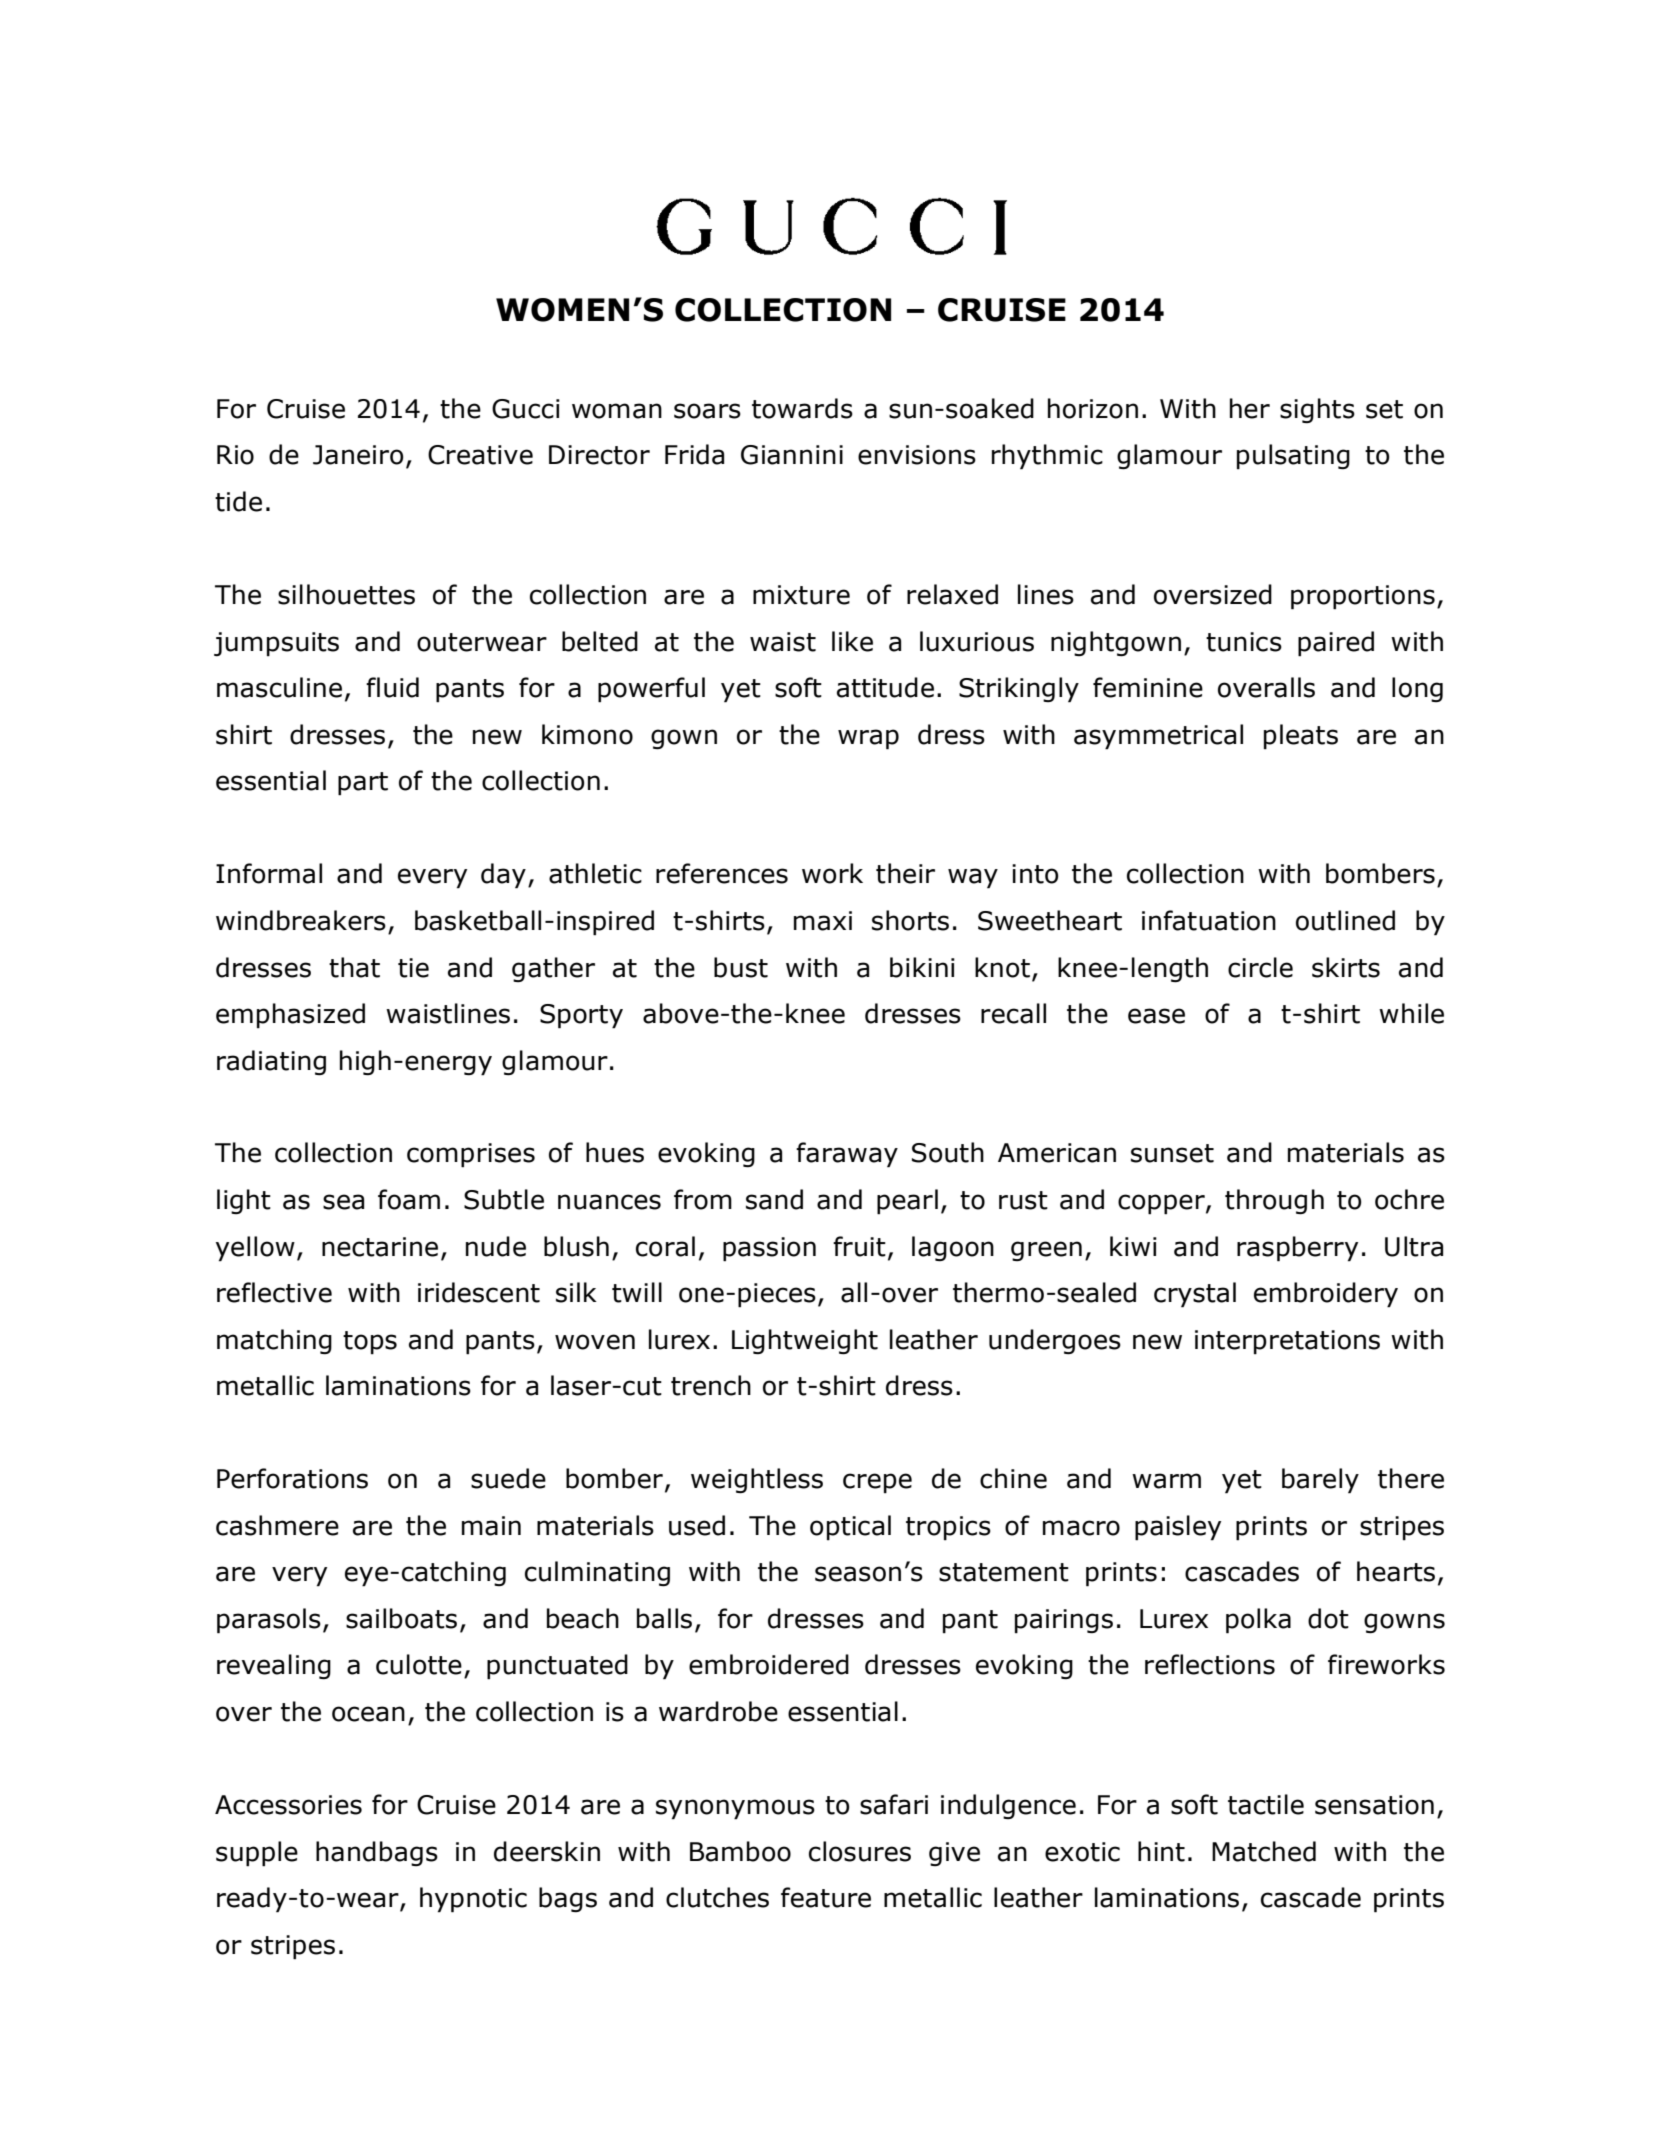  I want to click on Matched, so click(1264, 1851).
